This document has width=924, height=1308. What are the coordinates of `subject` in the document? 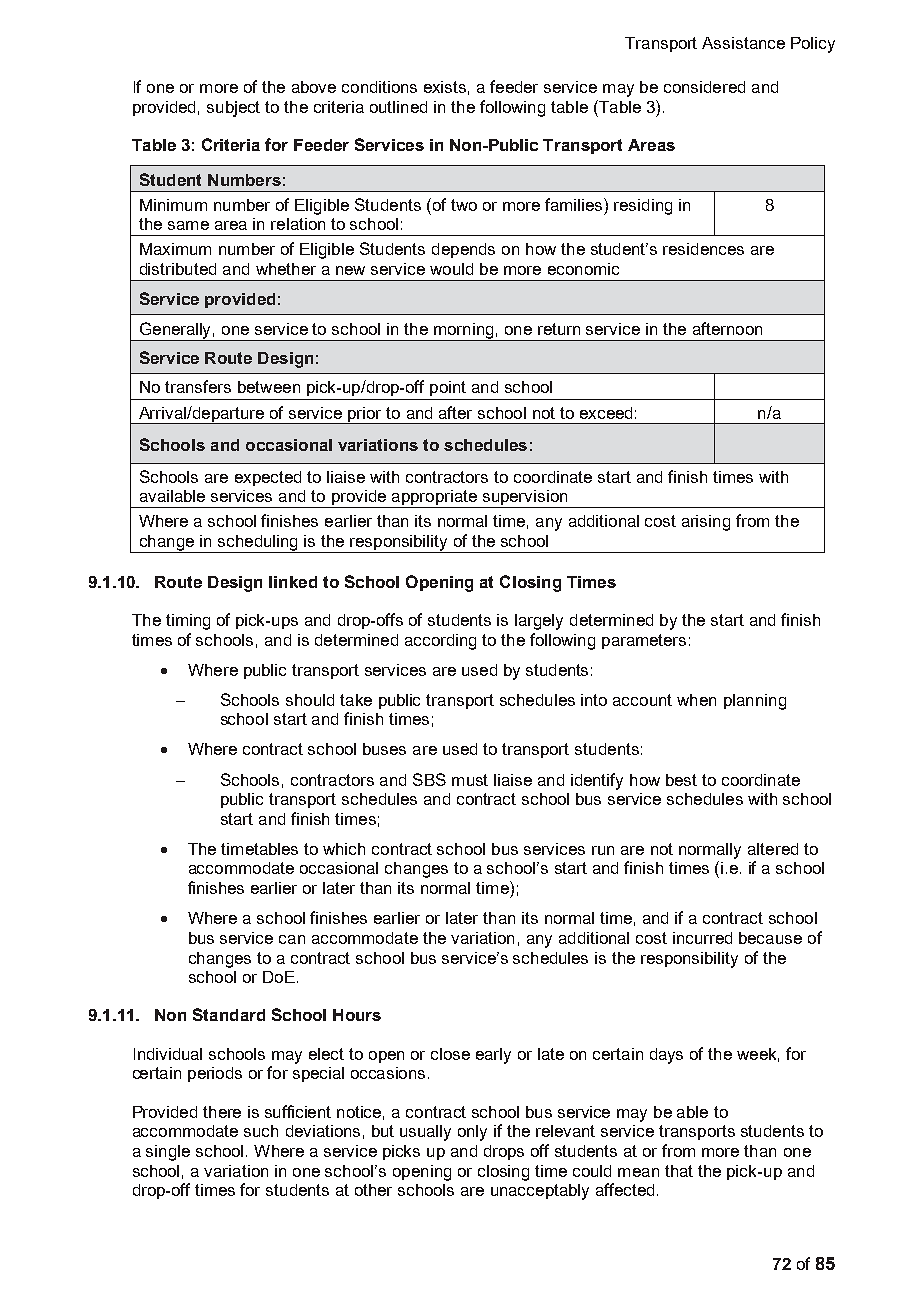 It's located at (233, 109).
